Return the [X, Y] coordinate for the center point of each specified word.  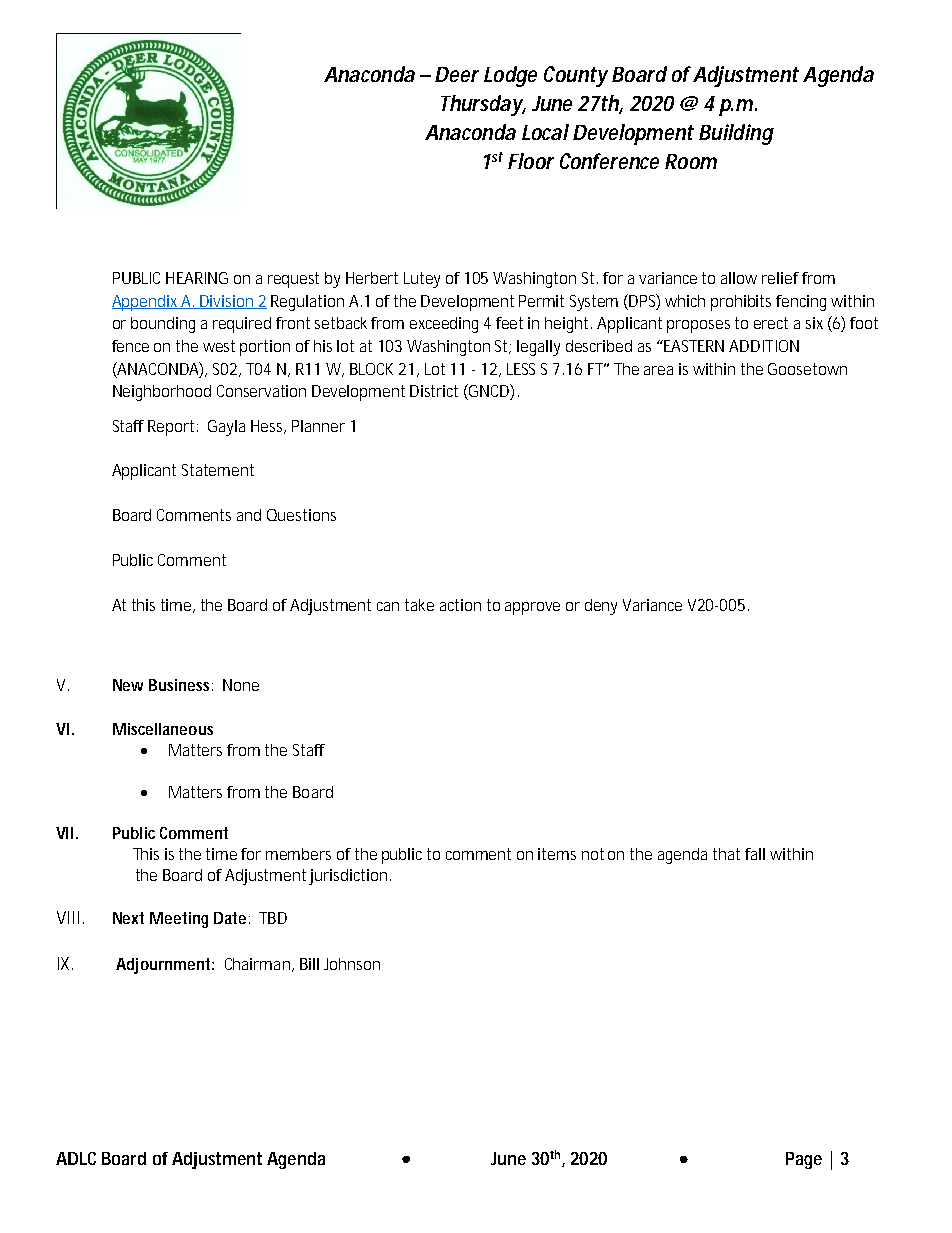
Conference [609, 161]
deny [601, 607]
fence [130, 346]
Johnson [352, 964]
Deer [457, 74]
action [460, 605]
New [128, 685]
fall [755, 854]
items [557, 854]
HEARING [197, 278]
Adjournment [164, 966]
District [434, 391]
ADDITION [764, 346]
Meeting [179, 920]
